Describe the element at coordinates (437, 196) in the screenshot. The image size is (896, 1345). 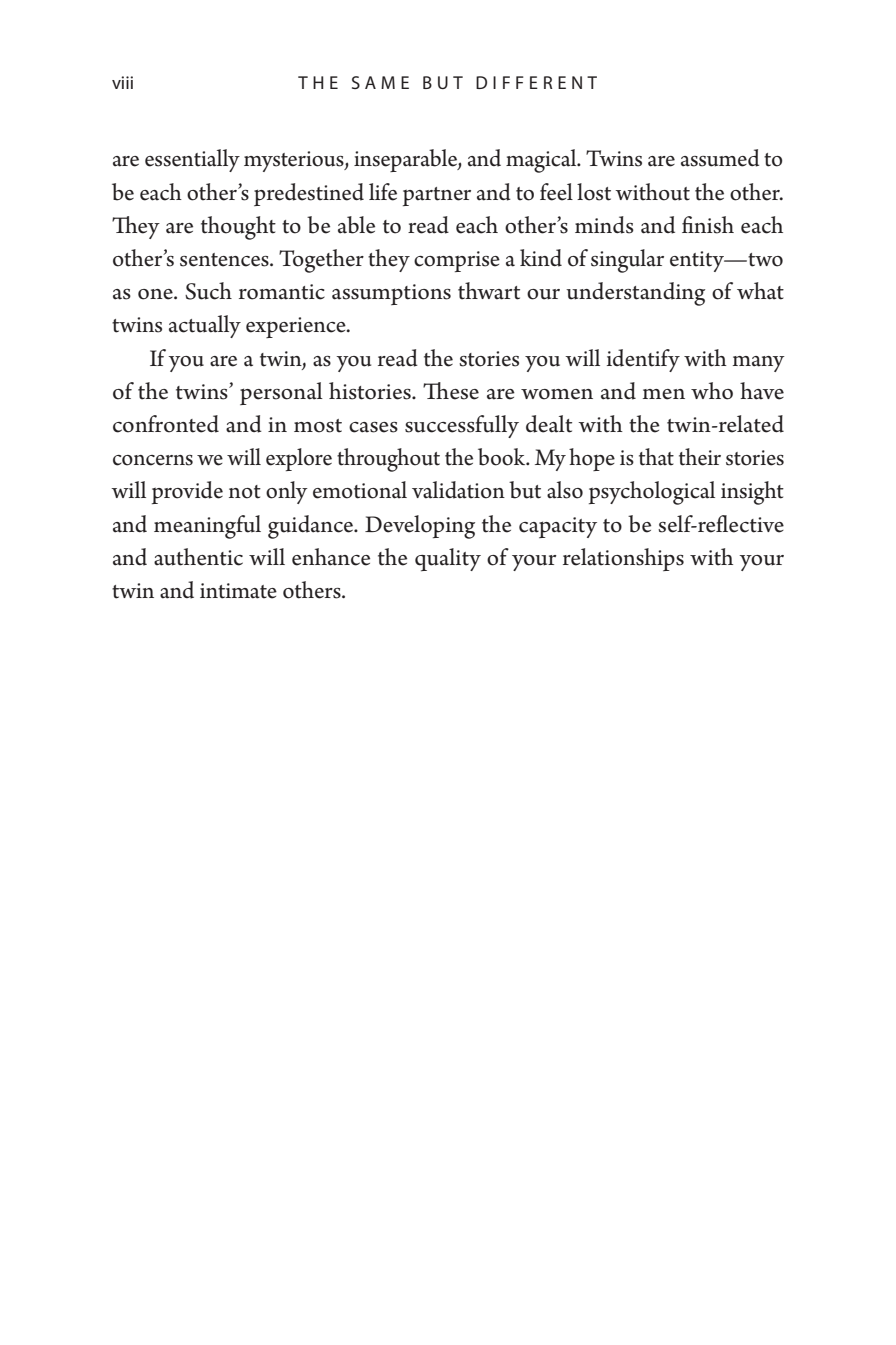
I see `partner` at that location.
